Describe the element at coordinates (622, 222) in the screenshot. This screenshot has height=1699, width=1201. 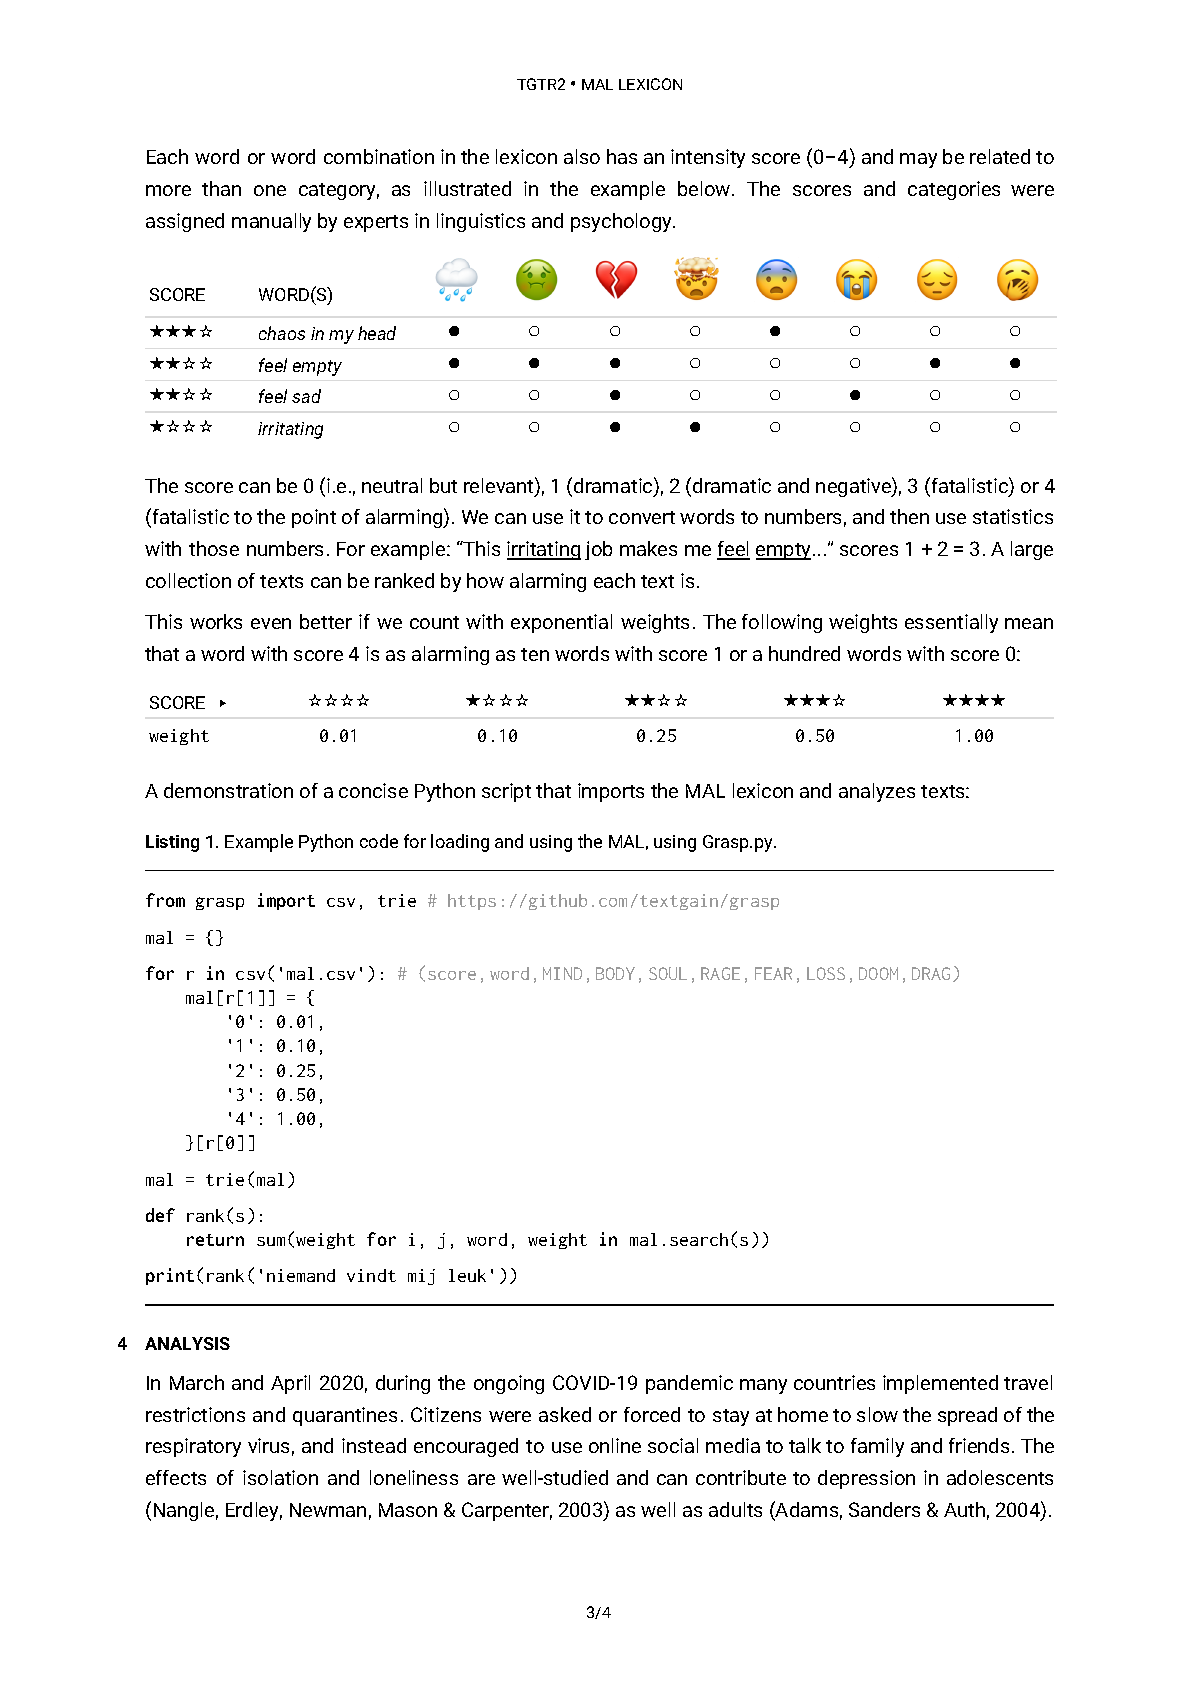
I see `psychology` at that location.
